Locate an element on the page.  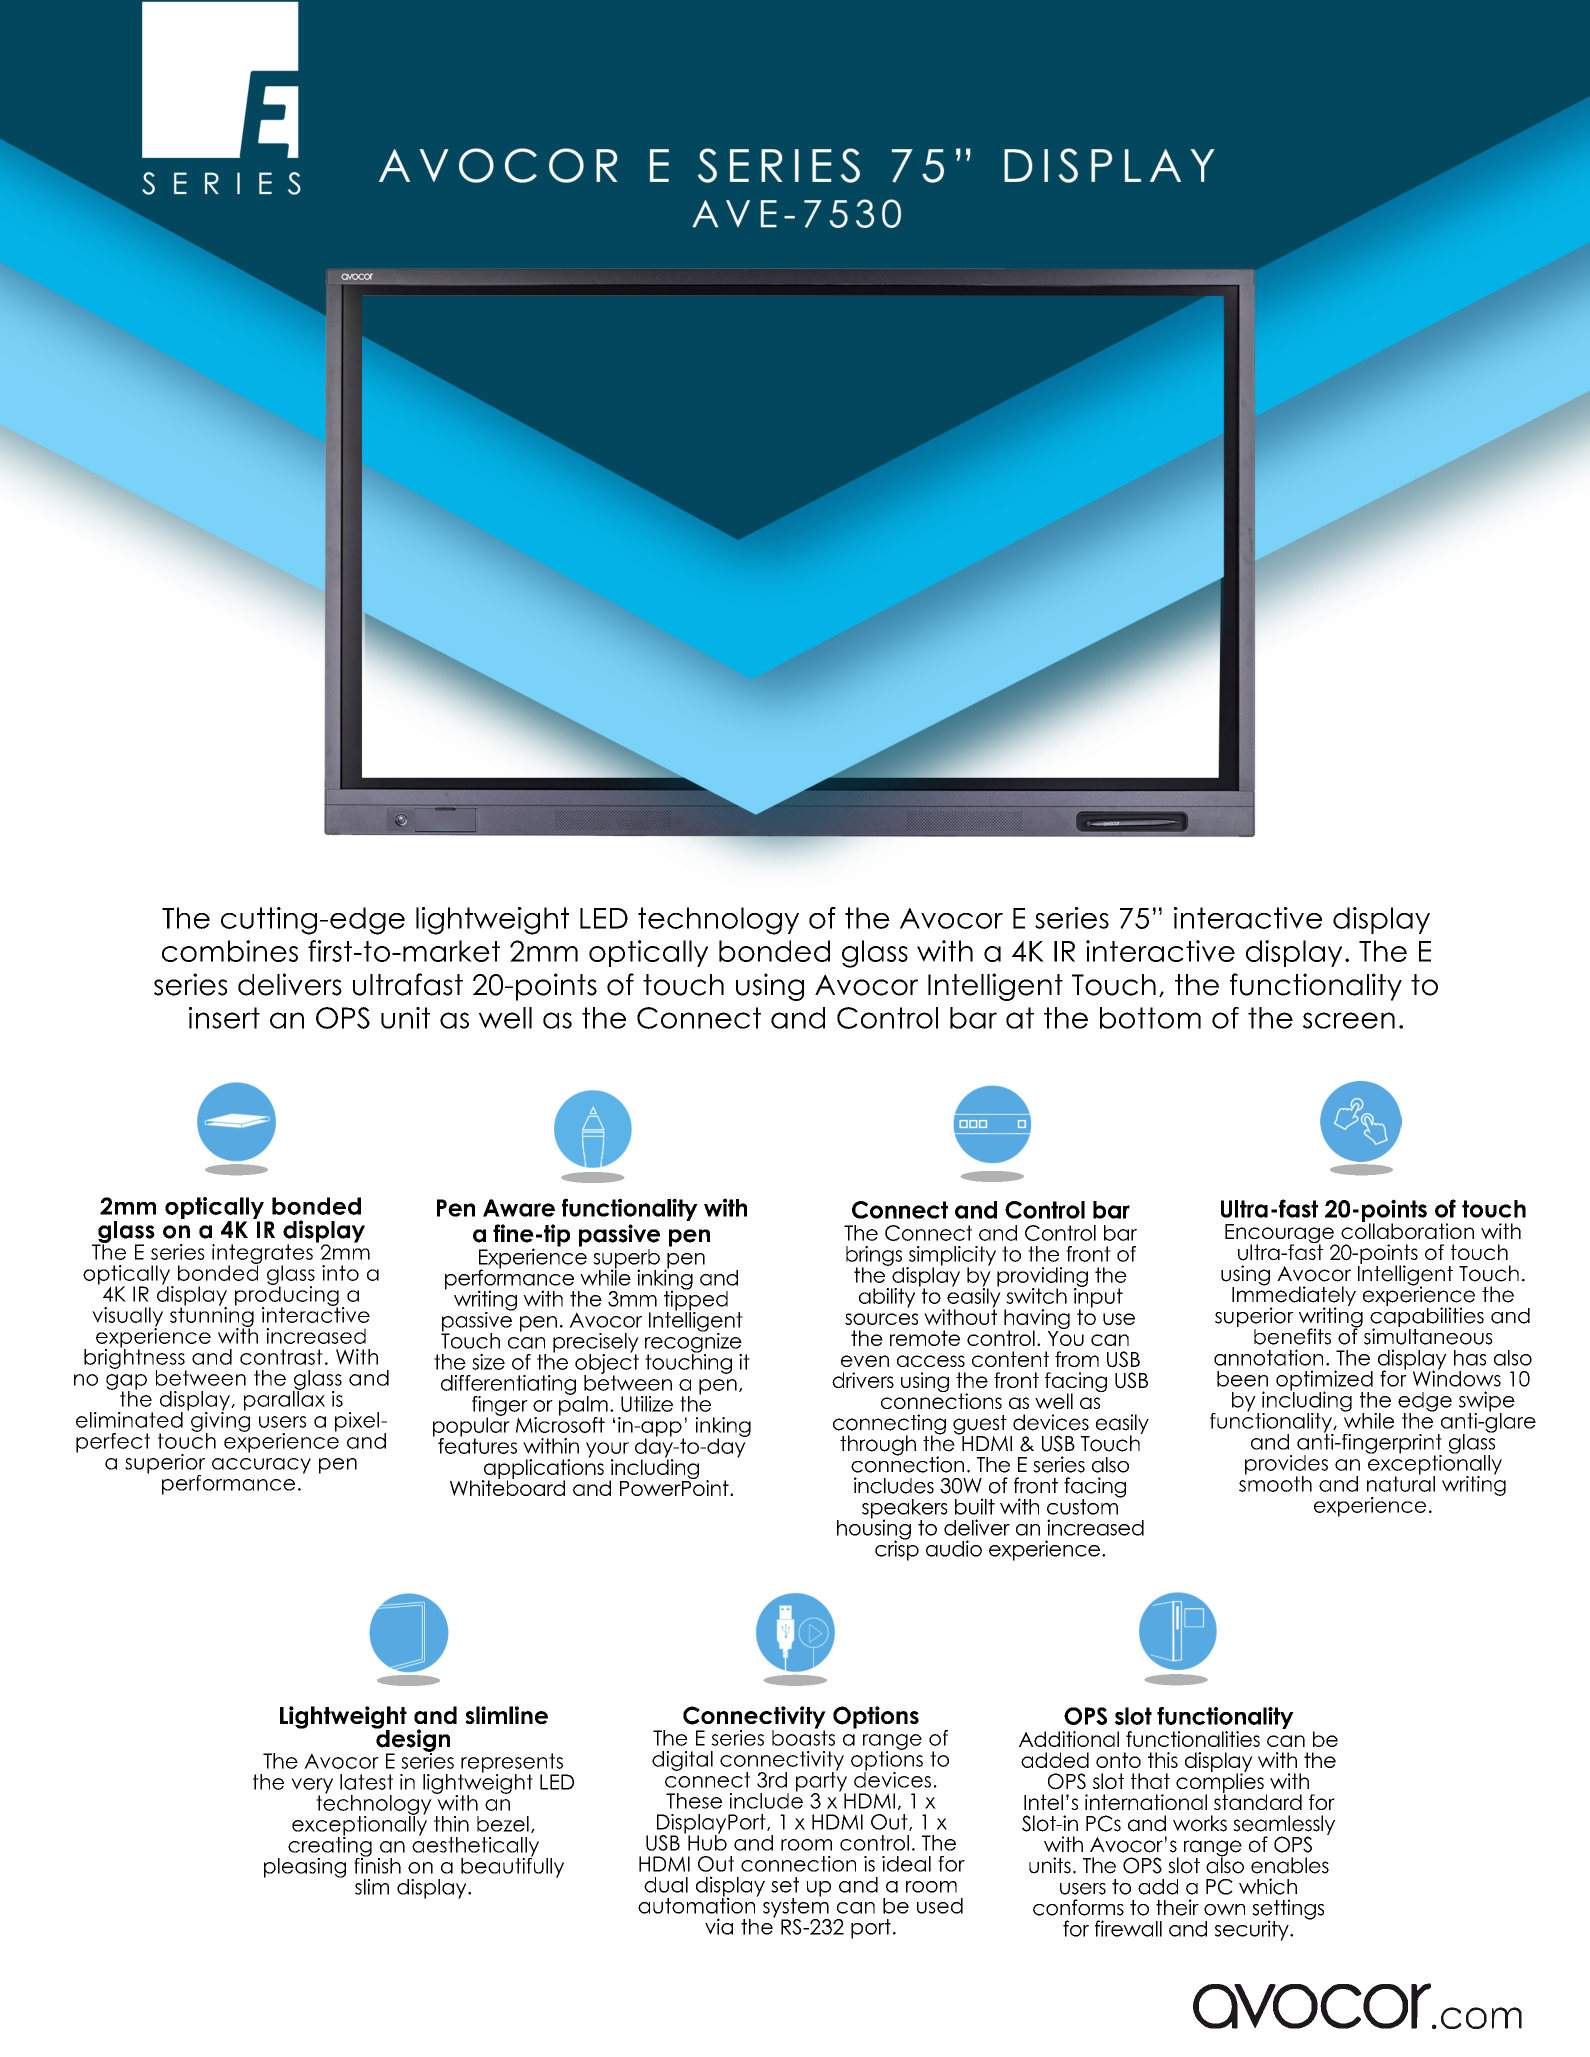
pleasing is located at coordinates (305, 1868).
